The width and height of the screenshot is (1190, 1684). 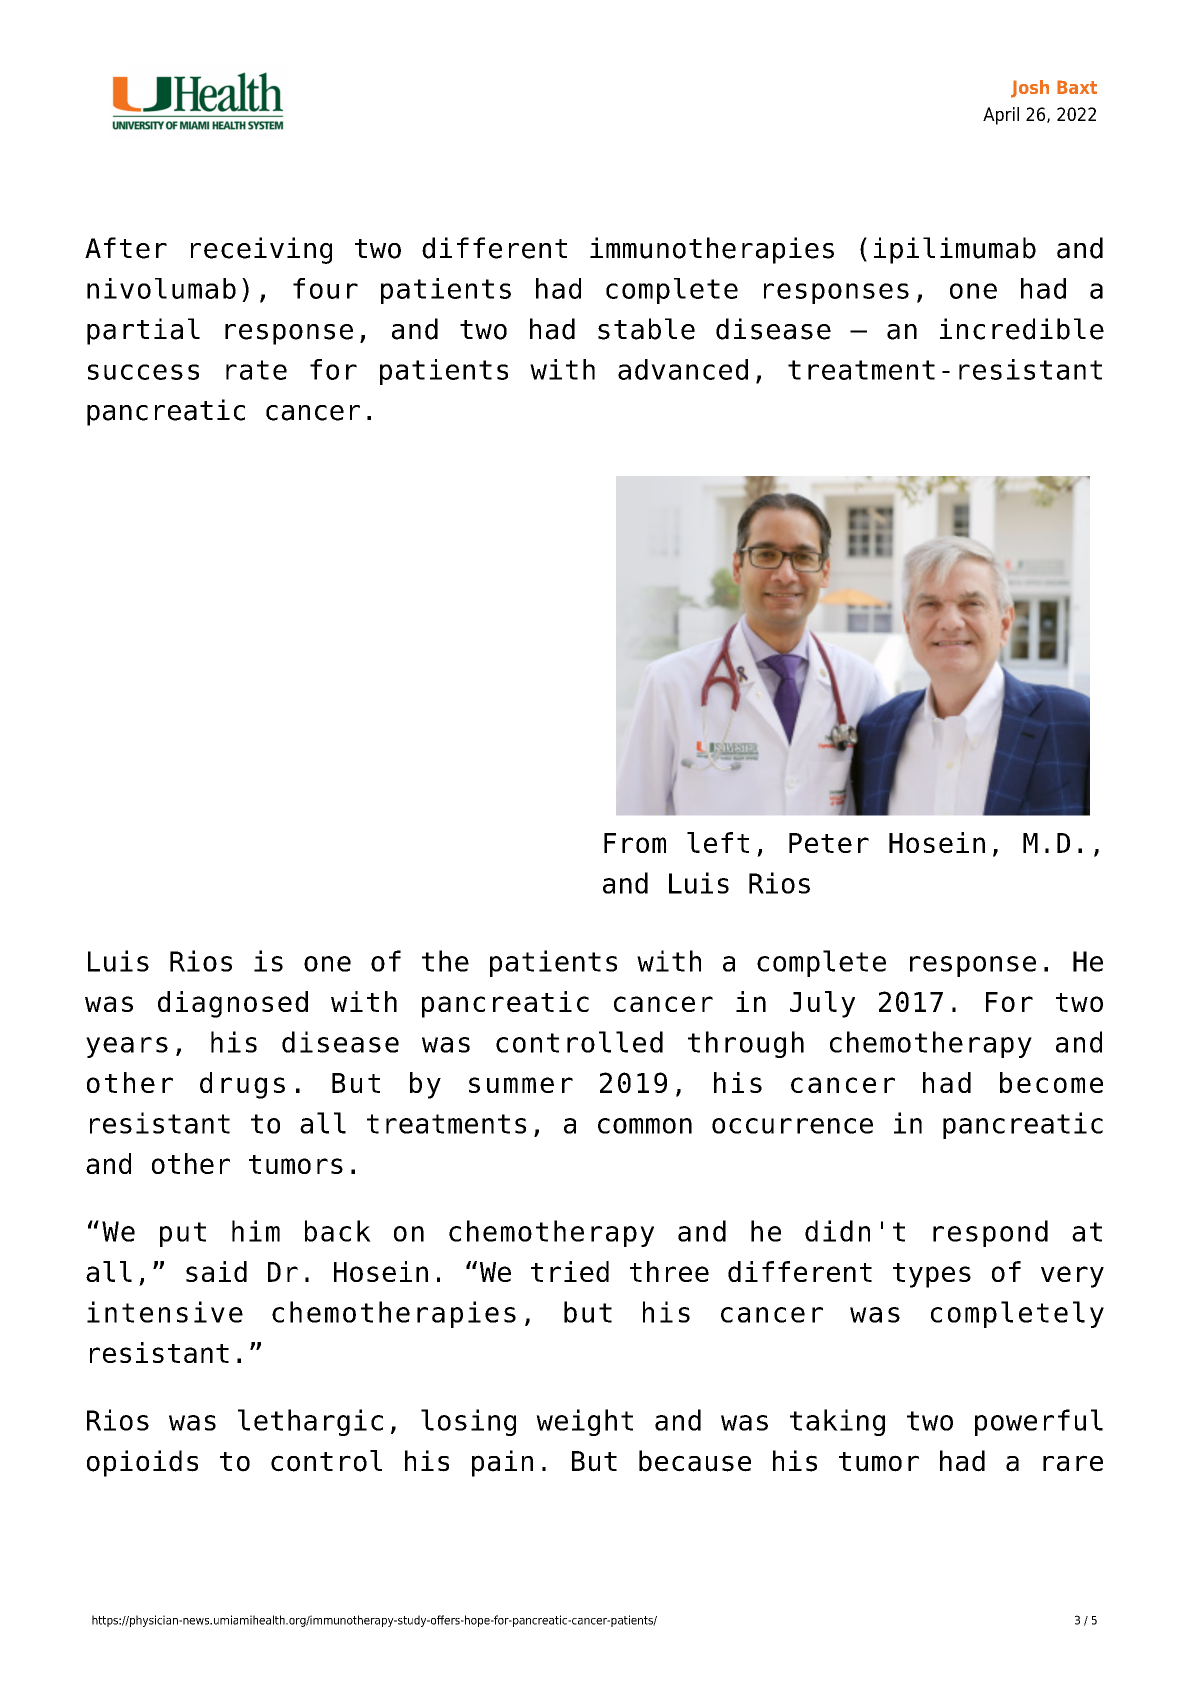 I want to click on incredible, so click(x=1022, y=329).
